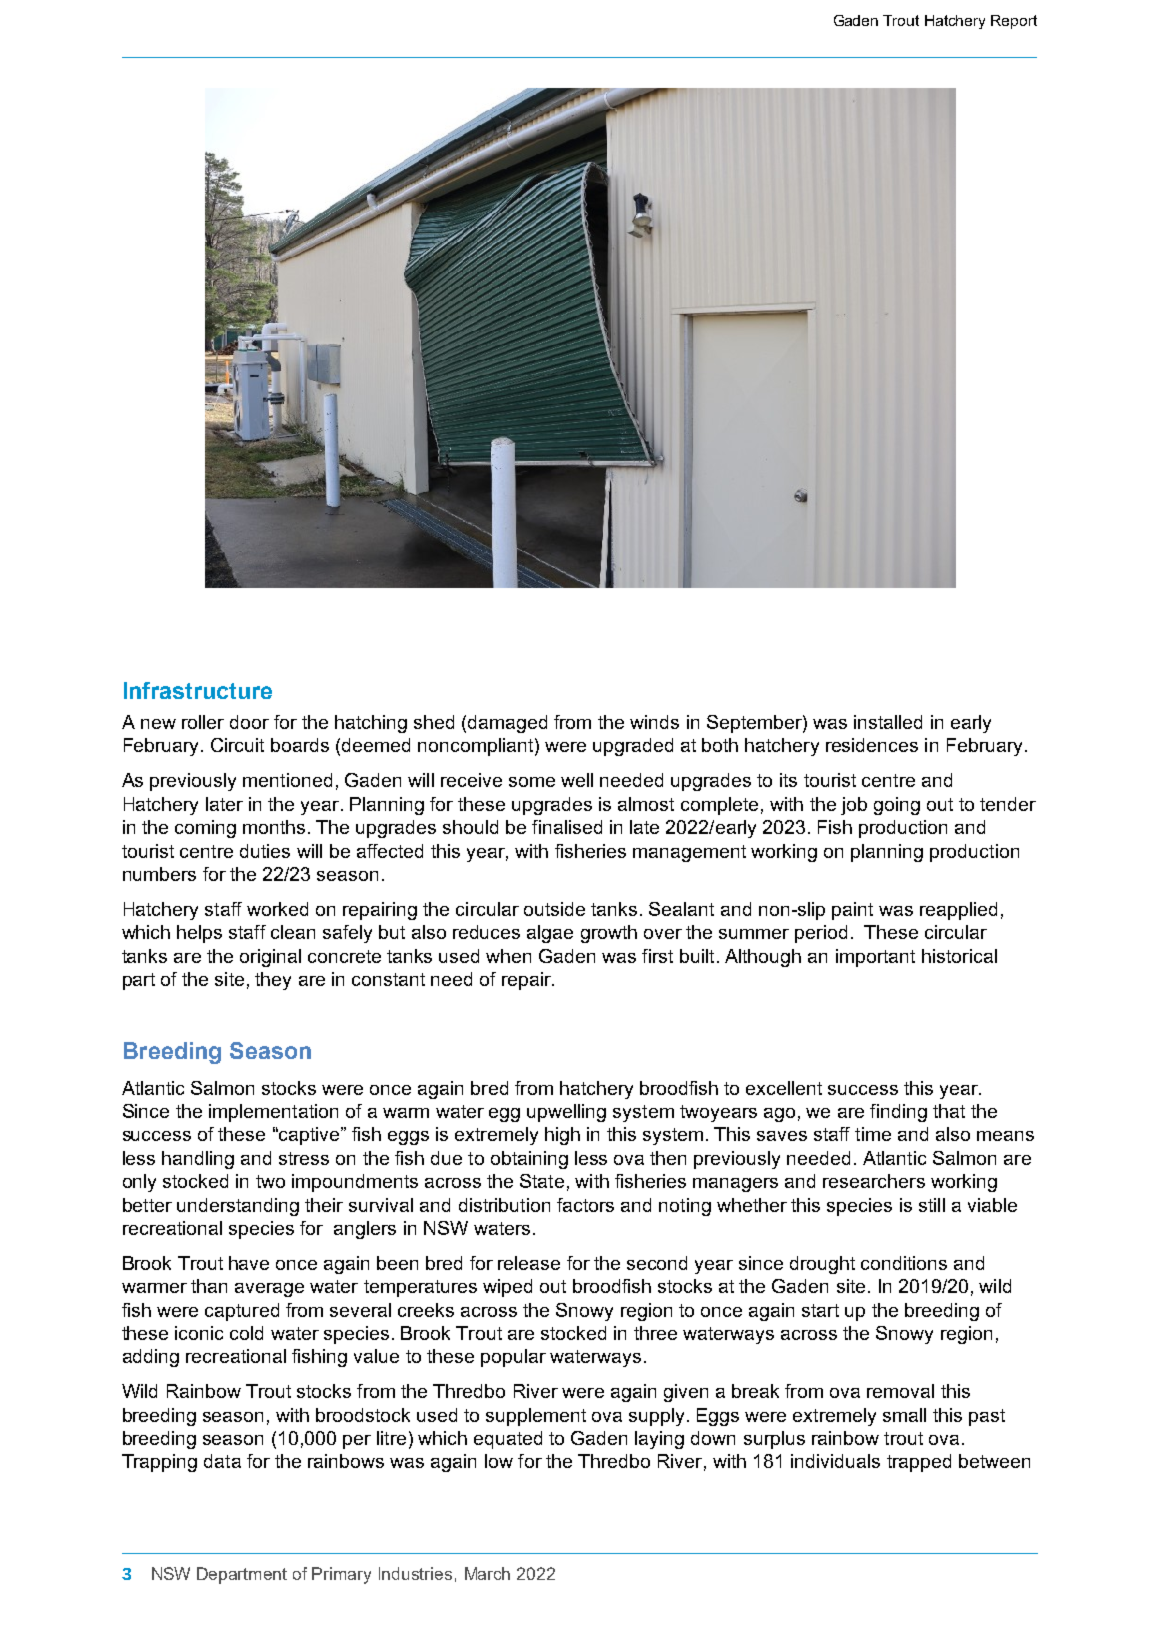 The width and height of the screenshot is (1159, 1639). What do you see at coordinates (274, 827) in the screenshot?
I see `months` at bounding box center [274, 827].
